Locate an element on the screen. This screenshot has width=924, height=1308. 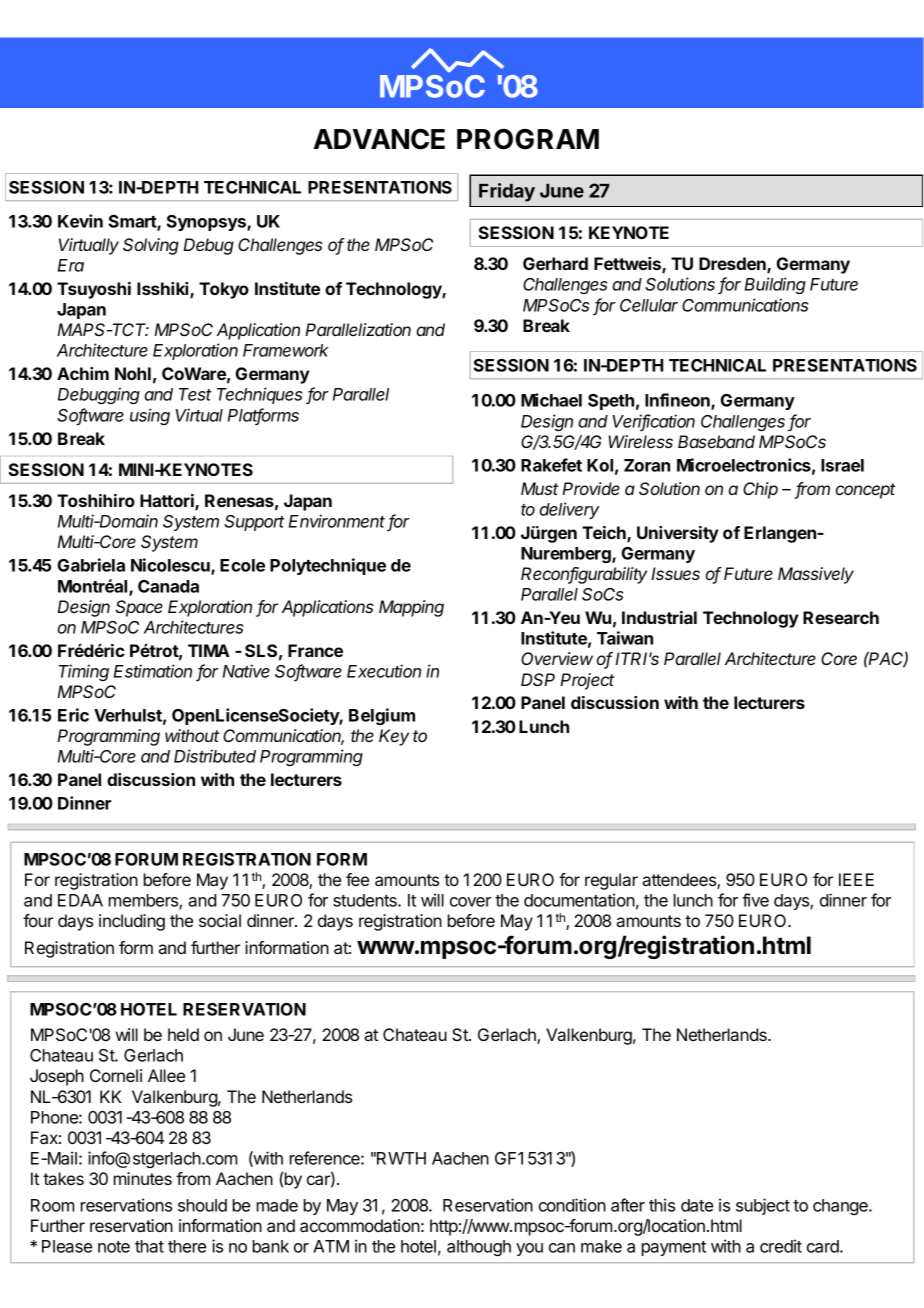
including is located at coordinates (132, 922).
